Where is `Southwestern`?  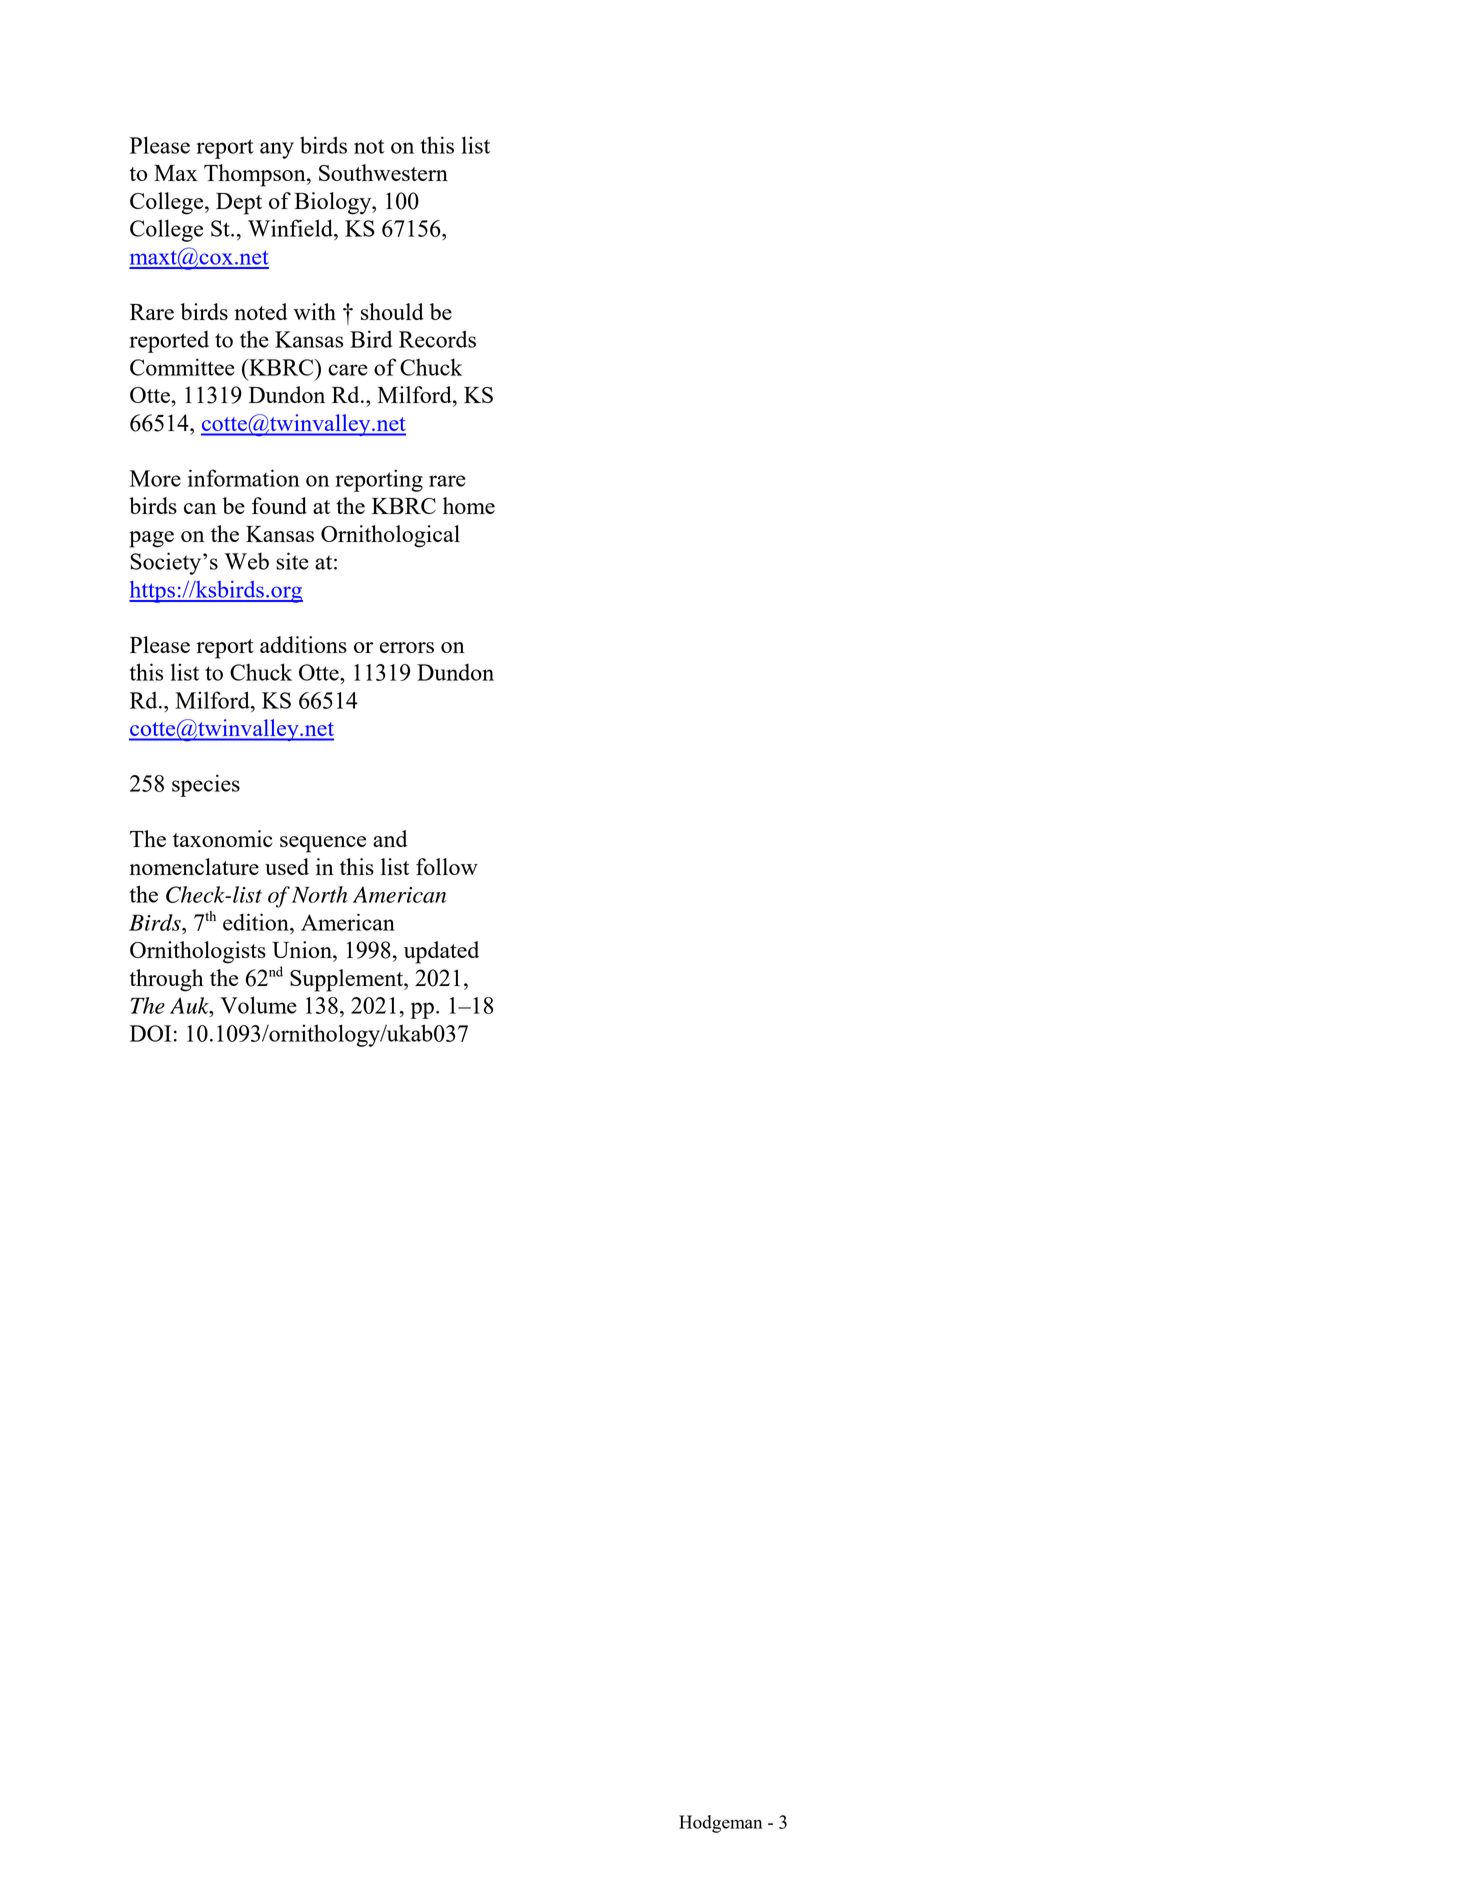 Southwestern is located at coordinates (383, 172).
